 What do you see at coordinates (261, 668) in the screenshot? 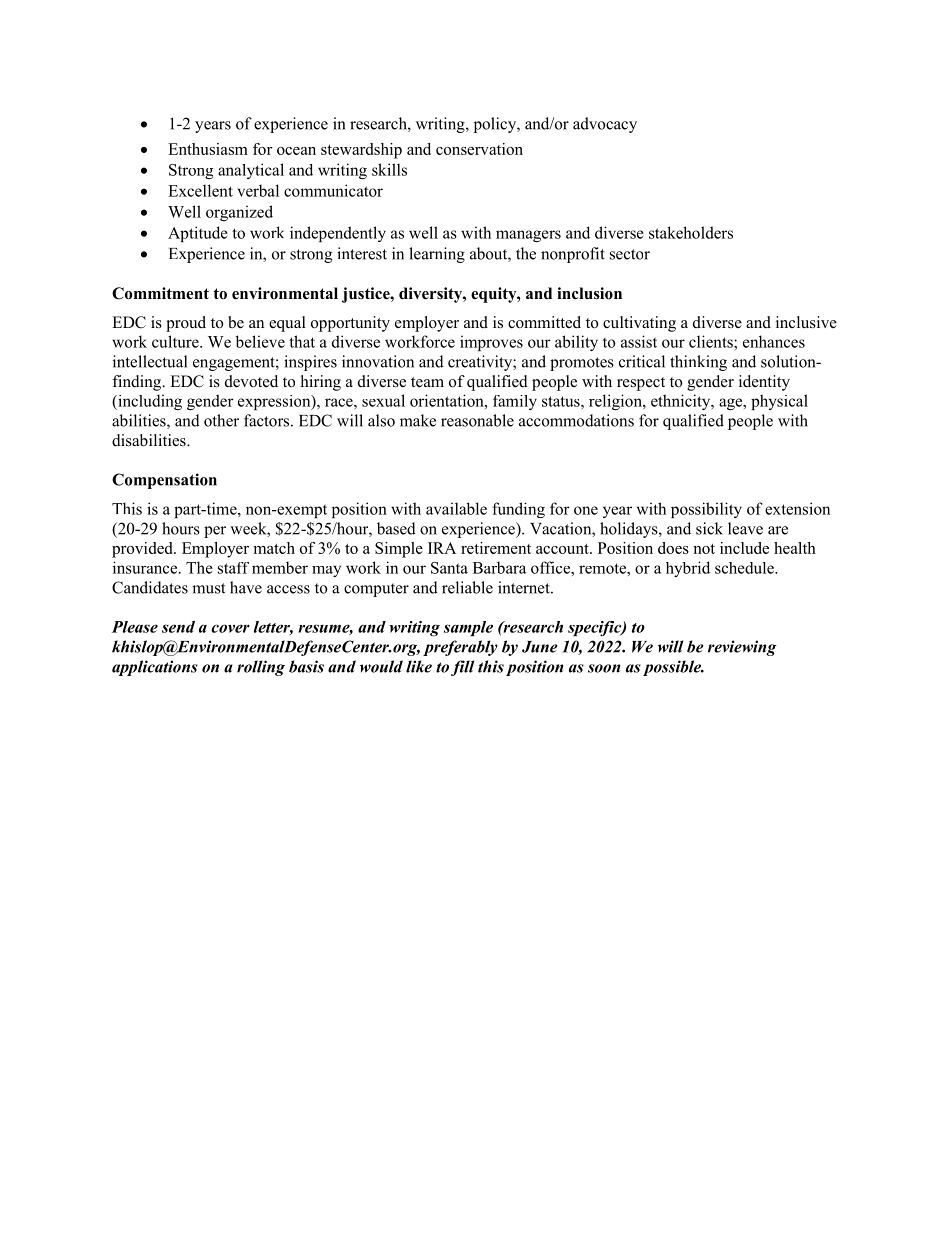
I see `rolling` at bounding box center [261, 668].
